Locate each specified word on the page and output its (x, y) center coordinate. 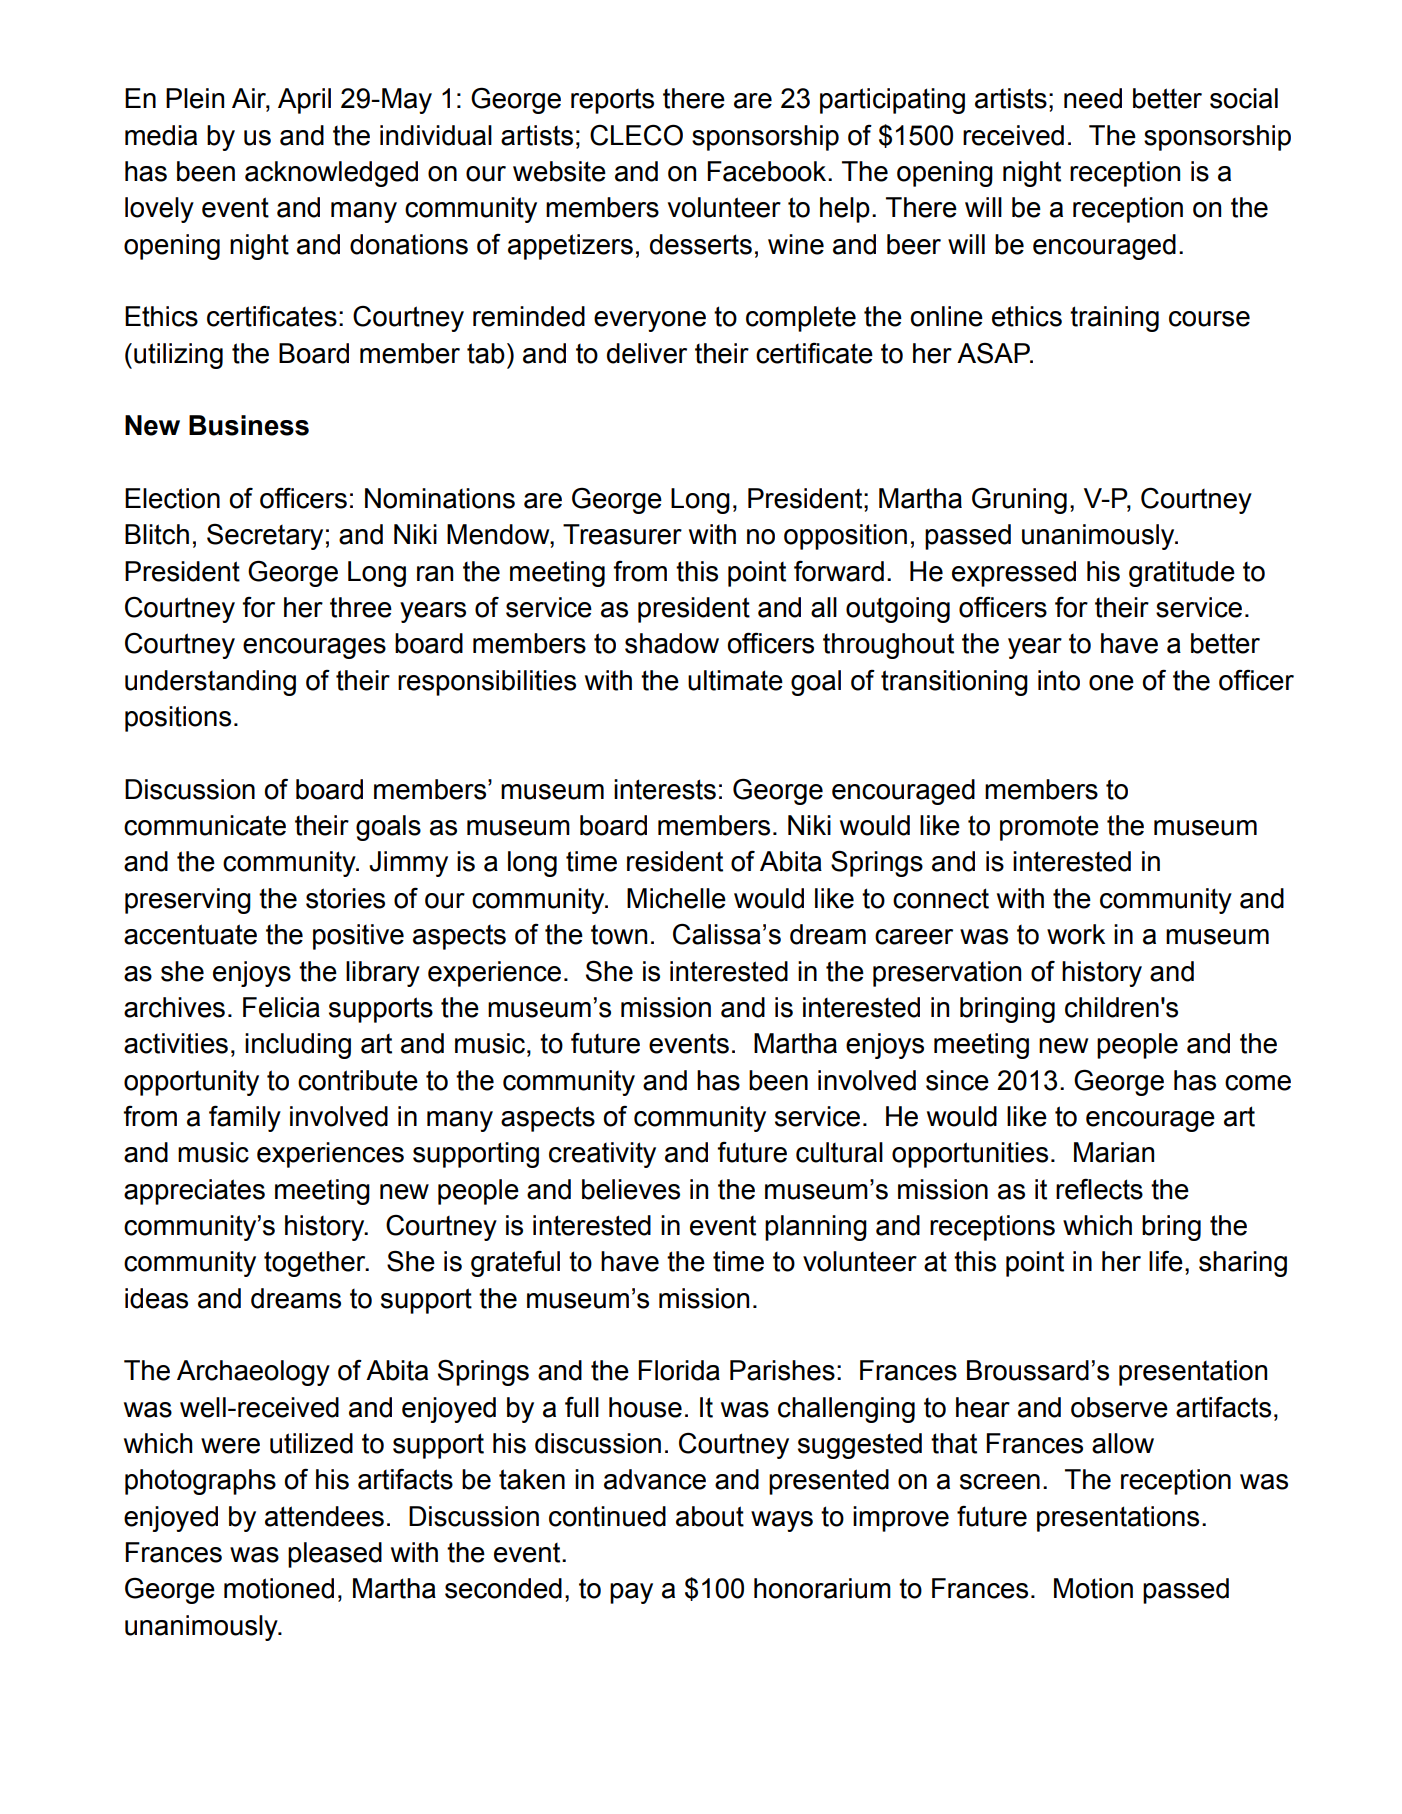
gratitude (1182, 574)
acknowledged (331, 174)
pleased (335, 1555)
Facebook (768, 171)
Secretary (265, 536)
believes (631, 1189)
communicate (205, 825)
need (1093, 98)
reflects (1099, 1189)
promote (1049, 828)
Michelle (676, 898)
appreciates (194, 1192)
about (710, 1516)
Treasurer (622, 534)
